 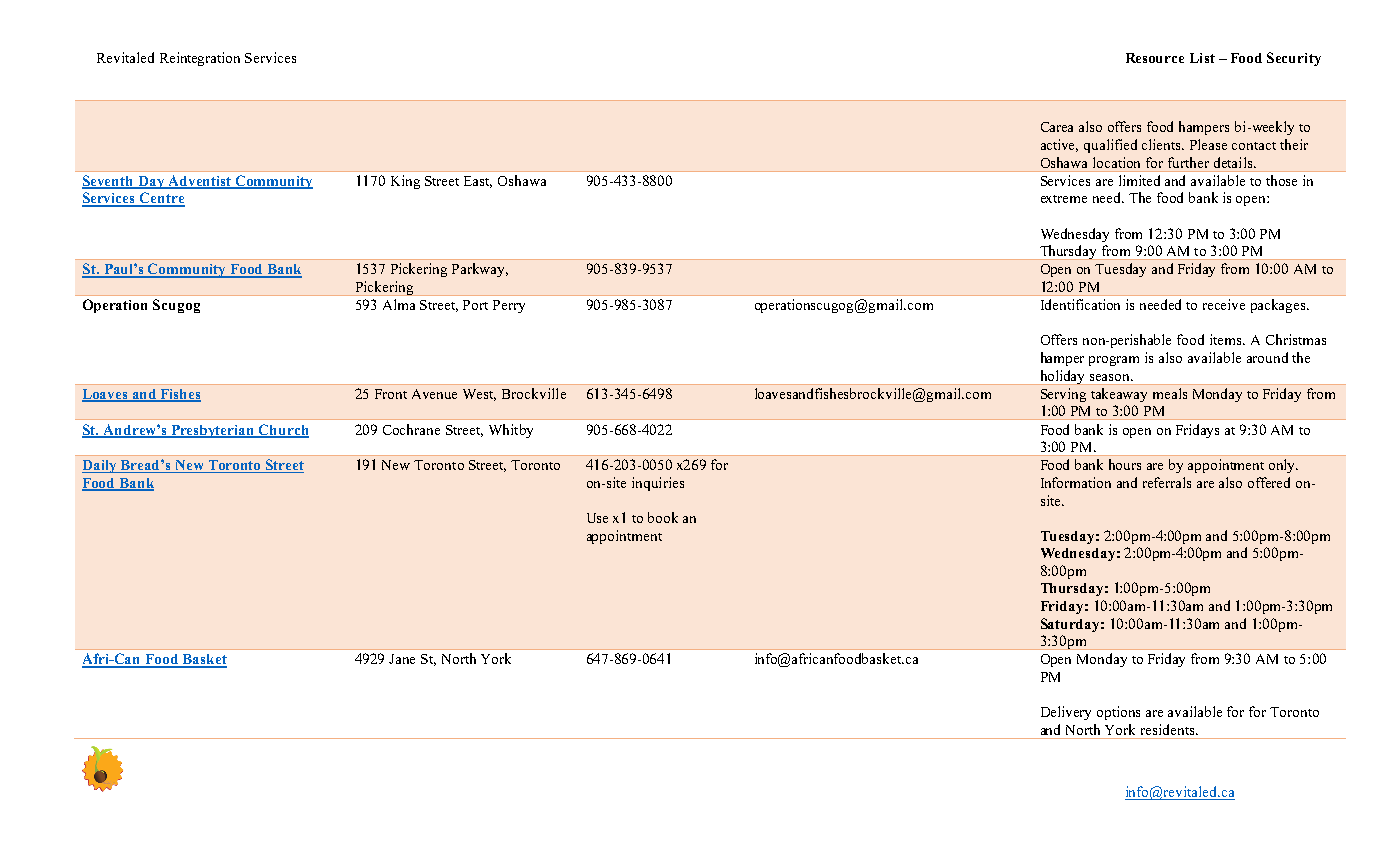 What do you see at coordinates (200, 59) in the screenshot?
I see `Reintegration` at bounding box center [200, 59].
